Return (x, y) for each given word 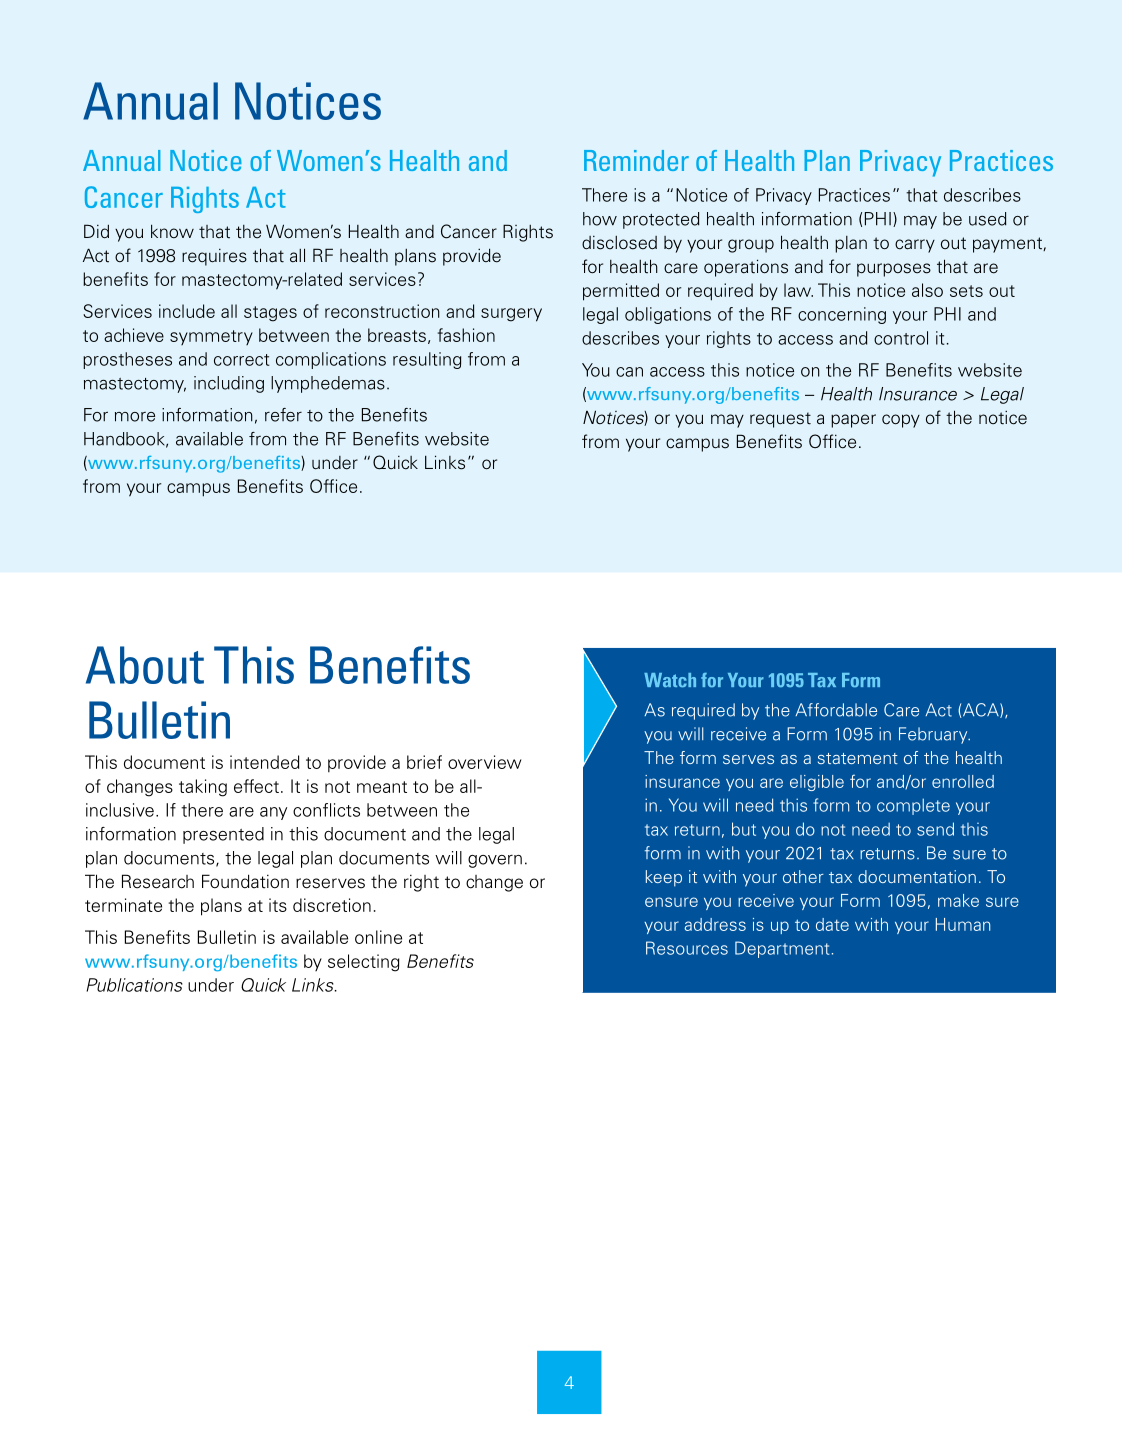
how (600, 219)
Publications (134, 985)
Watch (670, 680)
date (832, 924)
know (172, 231)
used (988, 219)
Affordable (836, 710)
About (145, 665)
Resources (687, 948)
